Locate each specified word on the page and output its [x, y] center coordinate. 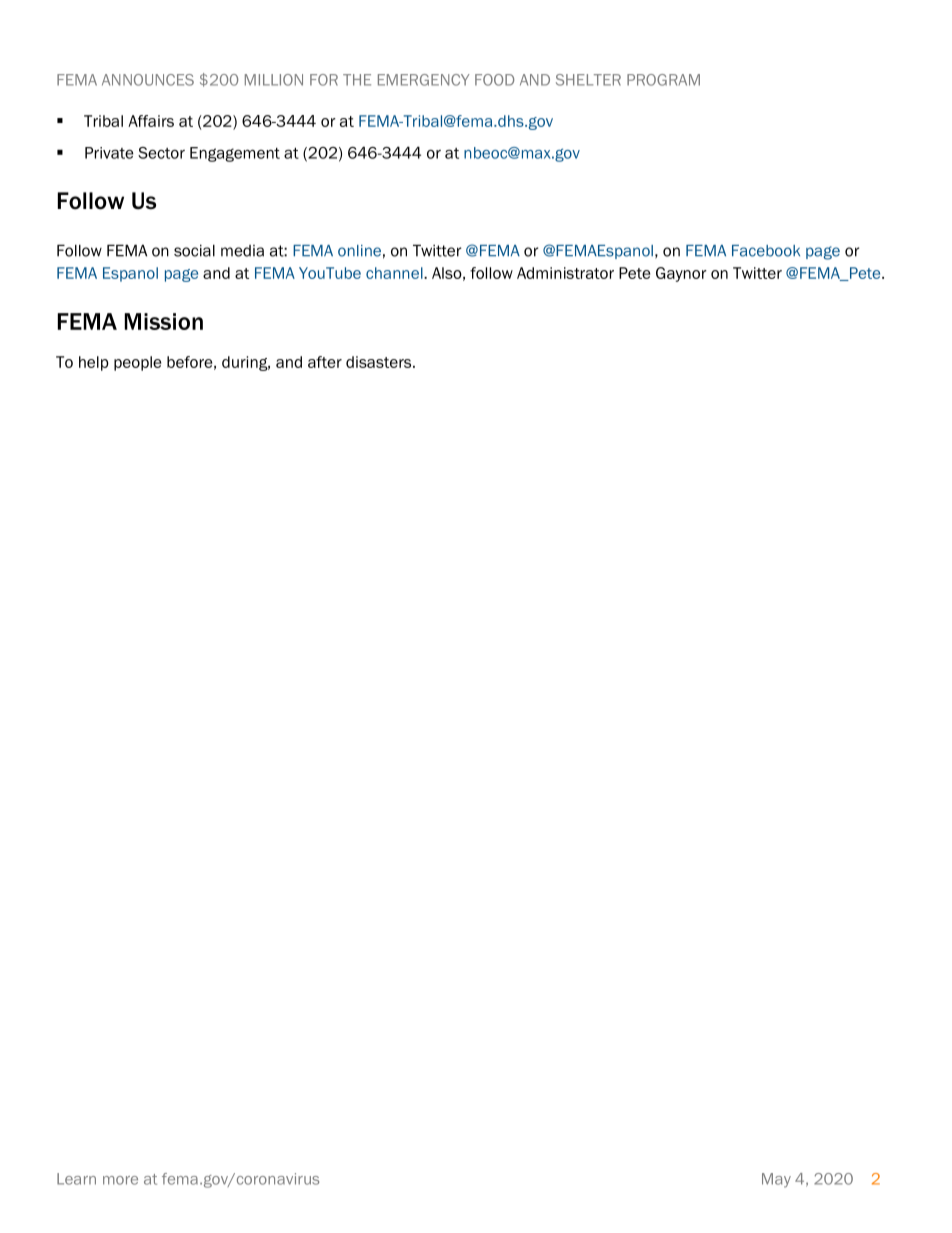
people [137, 363]
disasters [380, 362]
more [120, 1180]
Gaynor [681, 274]
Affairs [151, 121]
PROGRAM [663, 80]
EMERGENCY [424, 80]
